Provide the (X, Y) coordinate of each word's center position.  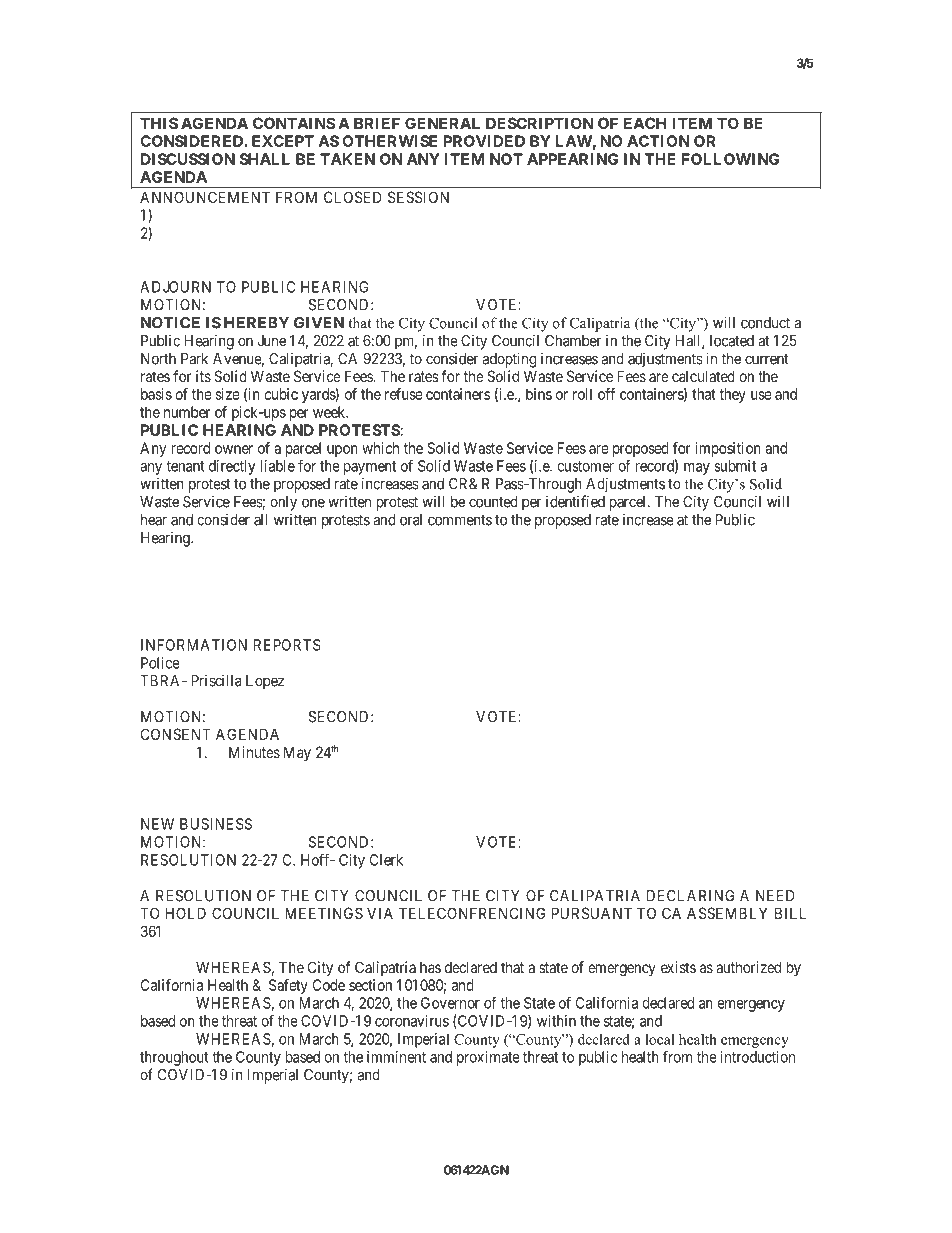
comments (460, 520)
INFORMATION (194, 645)
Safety (288, 986)
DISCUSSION (188, 159)
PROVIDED (484, 141)
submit (735, 466)
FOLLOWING (730, 159)
